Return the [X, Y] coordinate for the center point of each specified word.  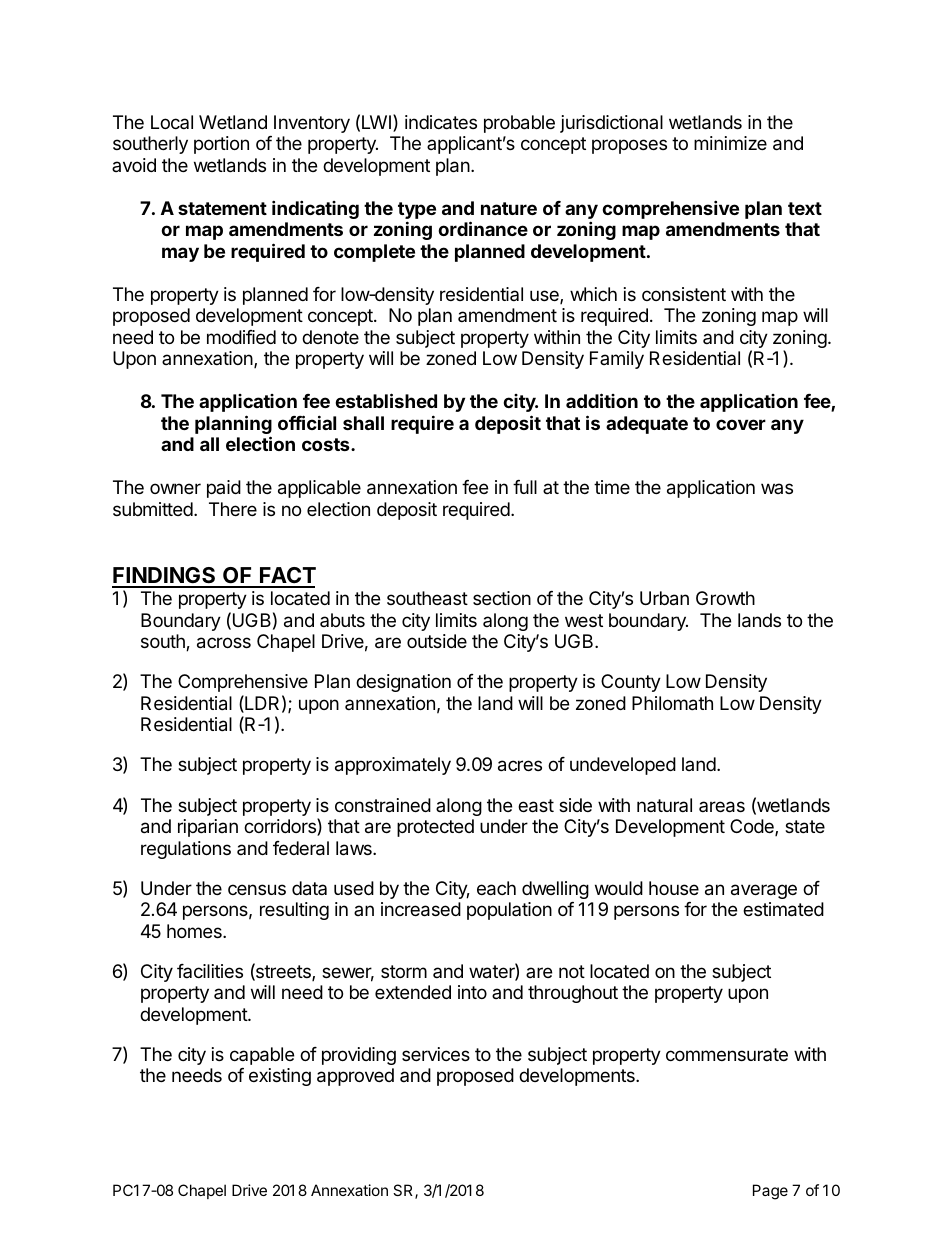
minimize [730, 143]
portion [221, 145]
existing [280, 1077]
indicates [441, 122]
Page [770, 1192]
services [436, 1054]
